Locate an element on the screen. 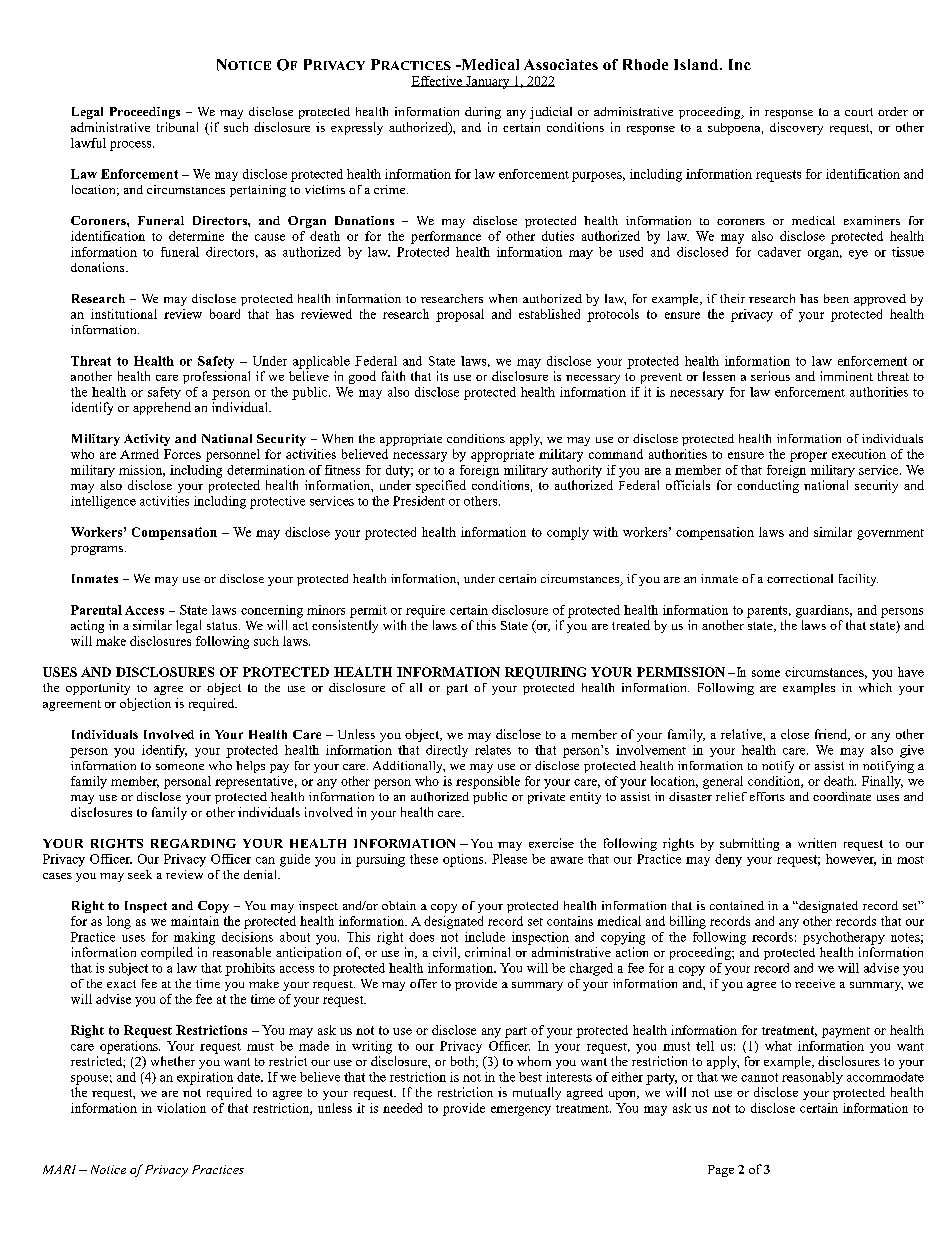 The width and height of the screenshot is (952, 1233). violation is located at coordinates (181, 1108).
